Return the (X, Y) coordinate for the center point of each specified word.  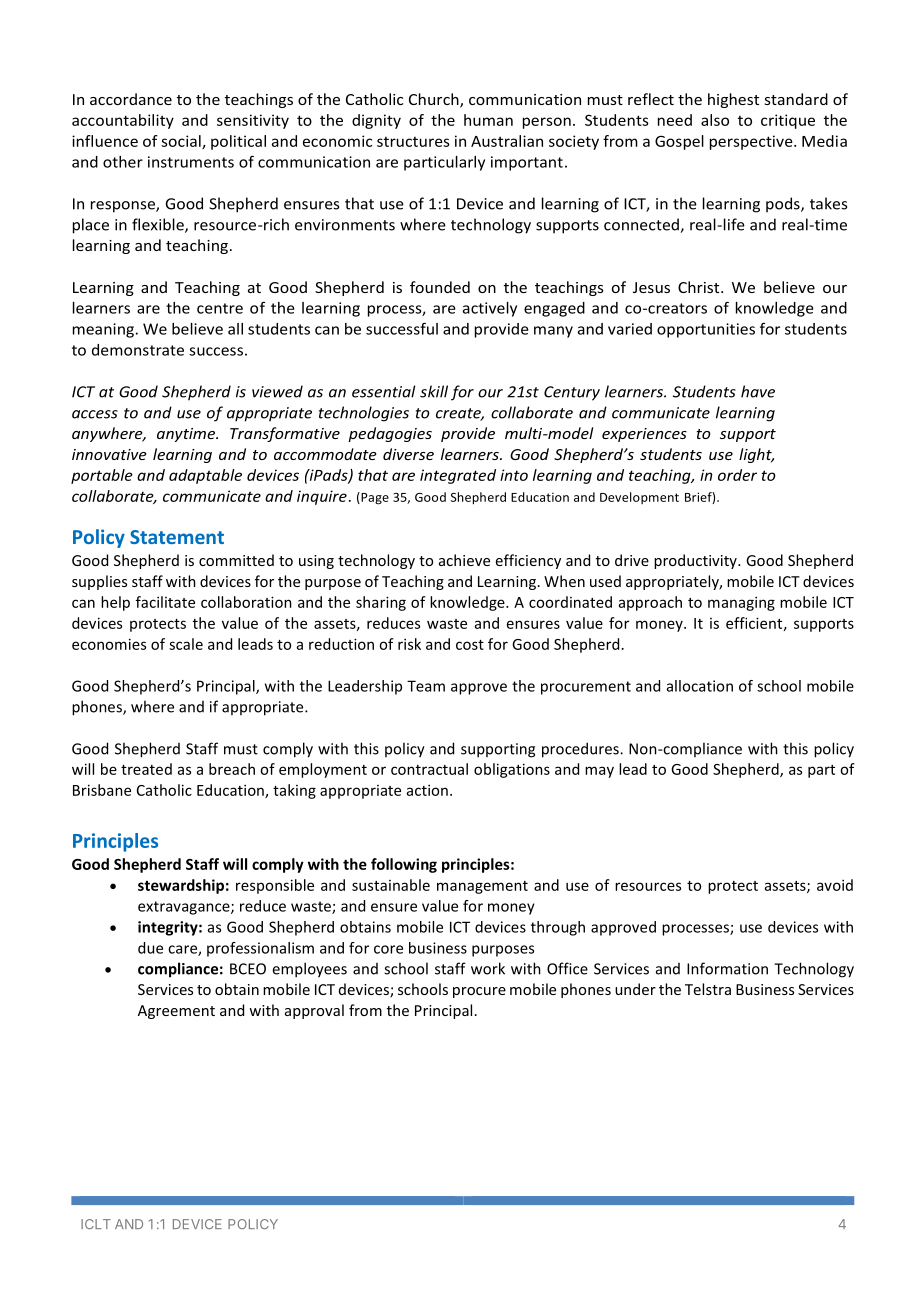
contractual (429, 769)
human (488, 120)
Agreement (176, 1012)
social (182, 142)
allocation (700, 686)
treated (146, 769)
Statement (177, 537)
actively (490, 309)
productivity (696, 561)
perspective (752, 142)
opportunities (706, 330)
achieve (464, 560)
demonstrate (138, 350)
